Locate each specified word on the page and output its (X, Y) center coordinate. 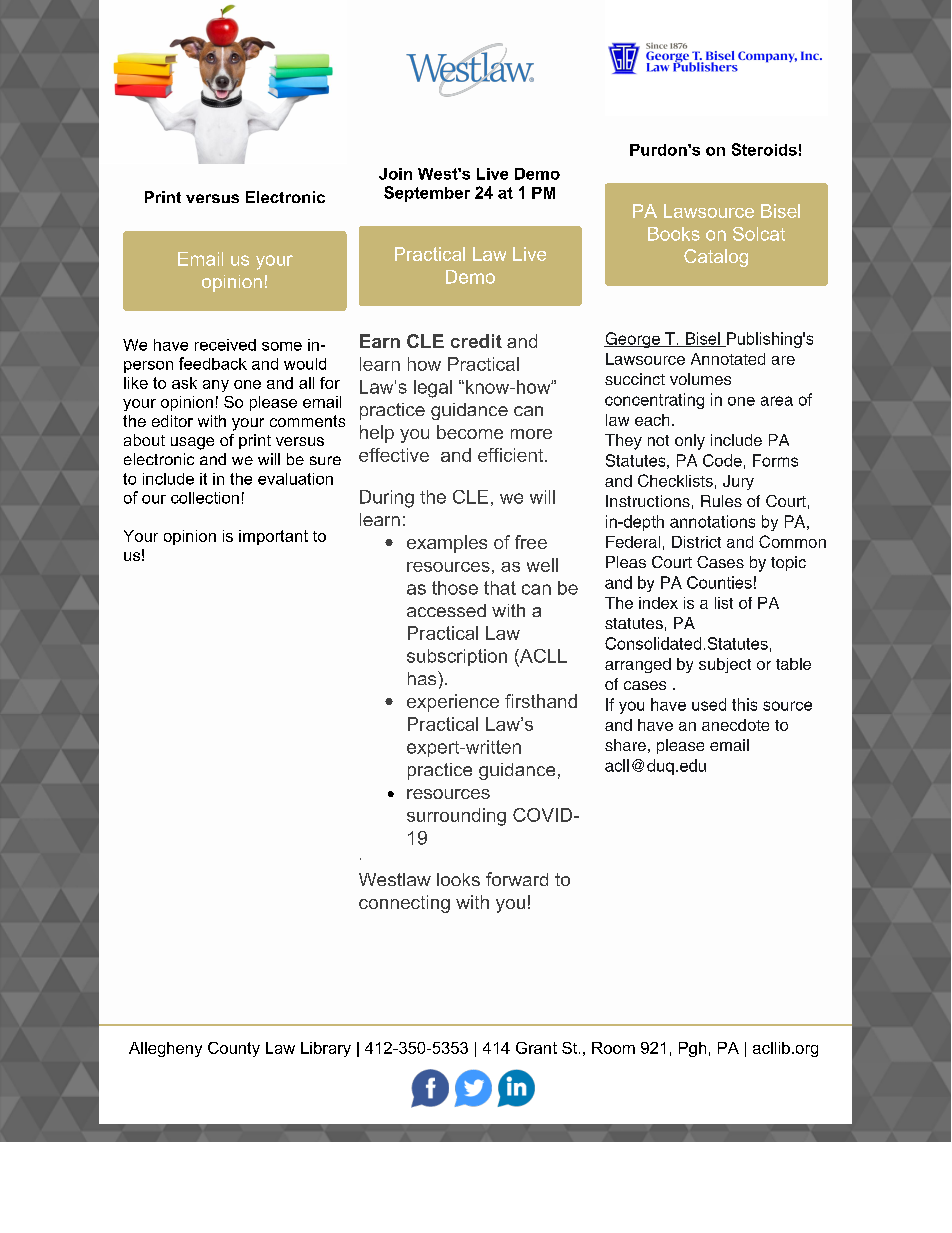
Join (395, 174)
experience (453, 703)
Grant (536, 1048)
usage (192, 443)
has (423, 678)
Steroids (764, 149)
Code (722, 460)
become (470, 432)
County (234, 1049)
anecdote (735, 725)
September (427, 194)
